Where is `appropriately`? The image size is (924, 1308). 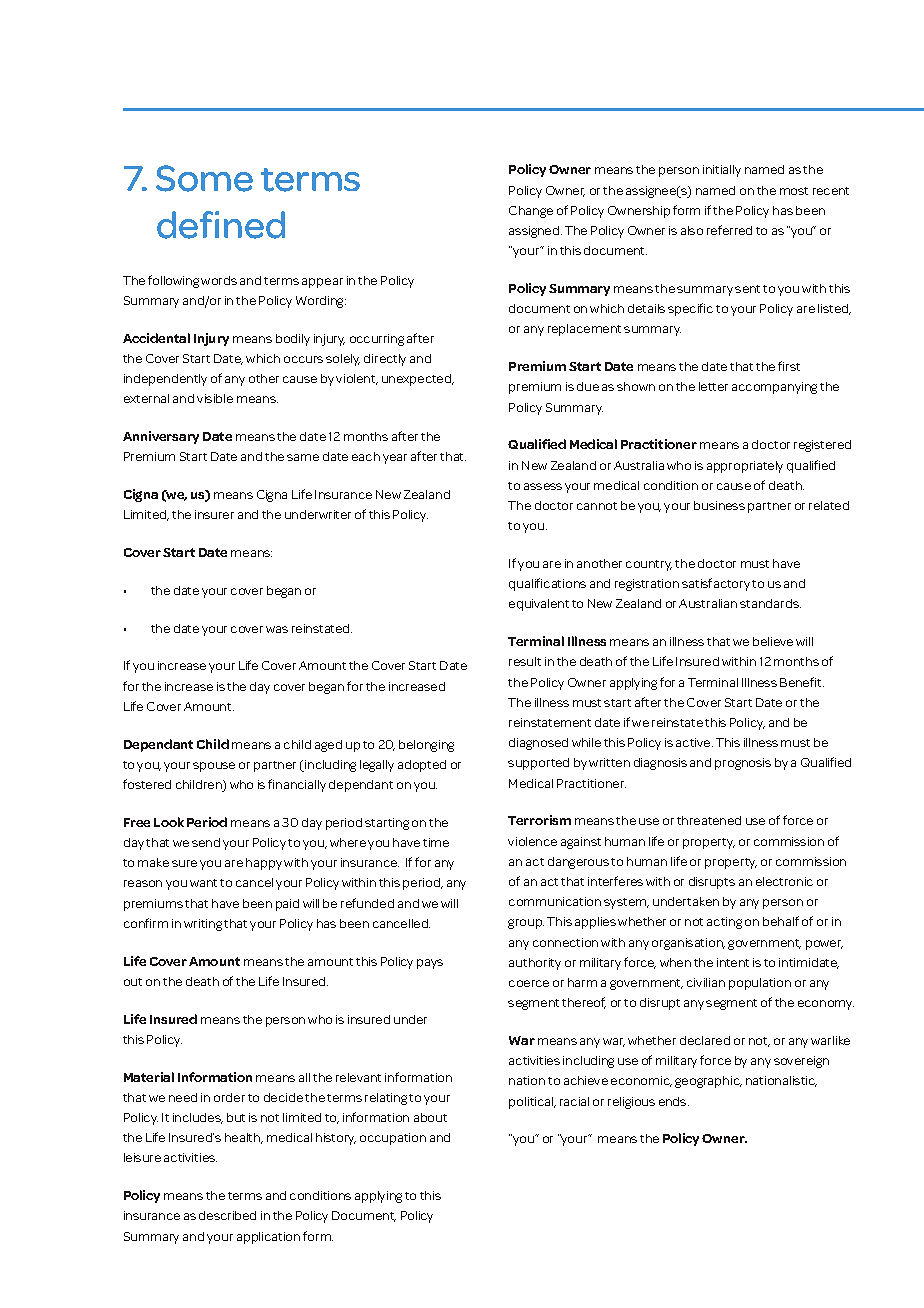 appropriately is located at coordinates (745, 467).
